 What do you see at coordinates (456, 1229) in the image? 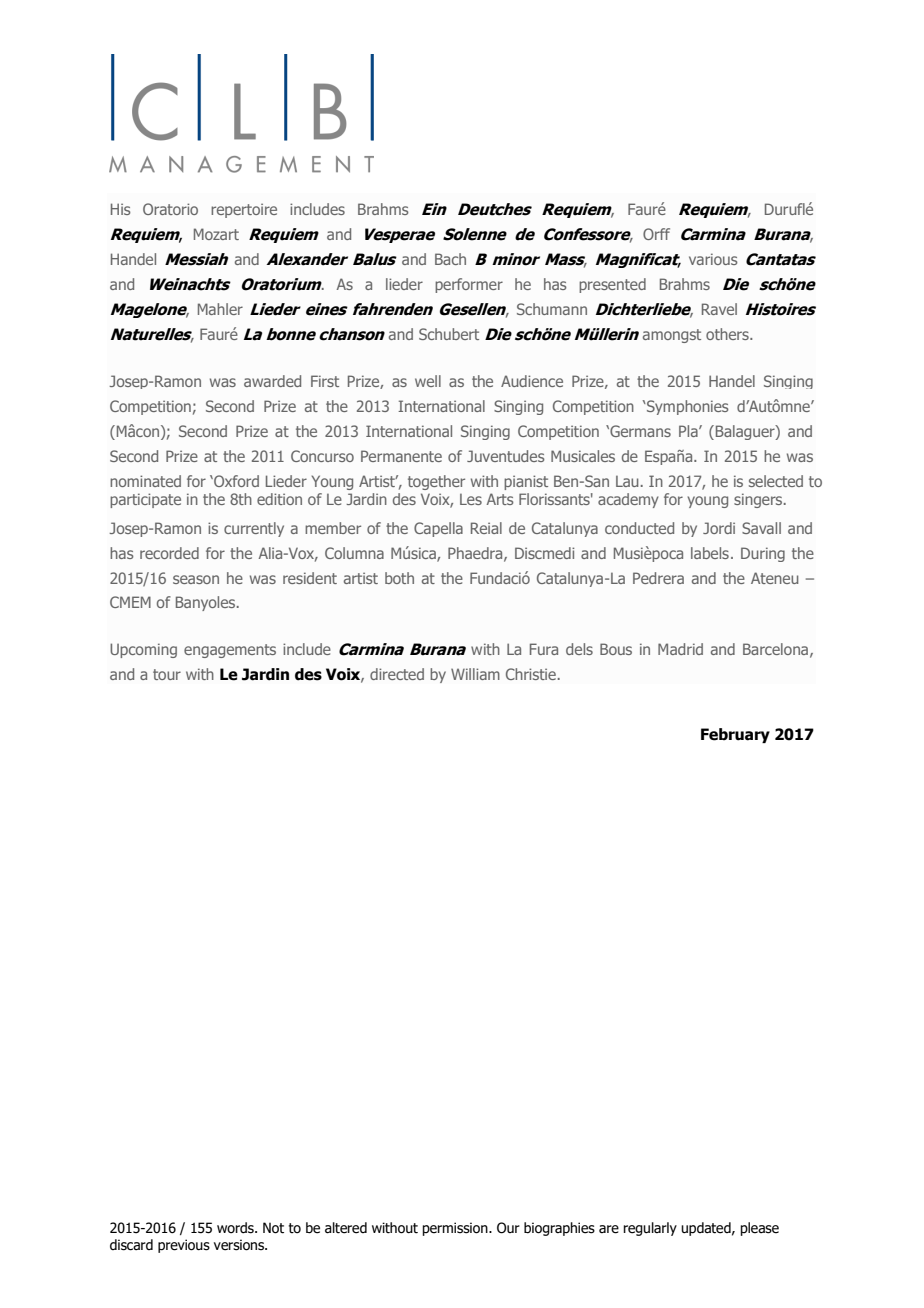
I see `permission` at bounding box center [456, 1229].
